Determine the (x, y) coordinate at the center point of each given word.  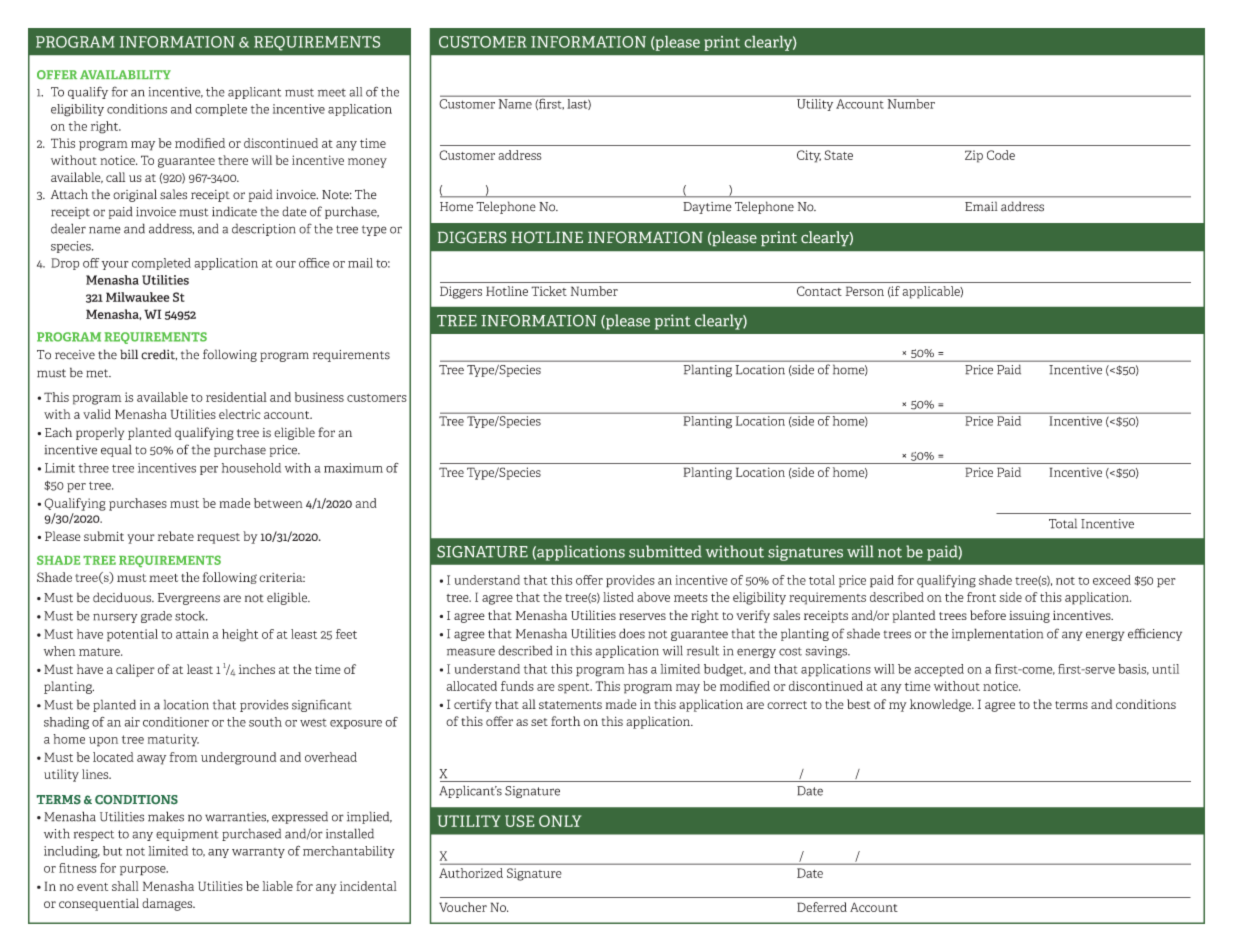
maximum (353, 468)
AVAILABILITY (125, 74)
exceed (1112, 580)
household (251, 468)
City (809, 156)
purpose (144, 871)
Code (1001, 155)
